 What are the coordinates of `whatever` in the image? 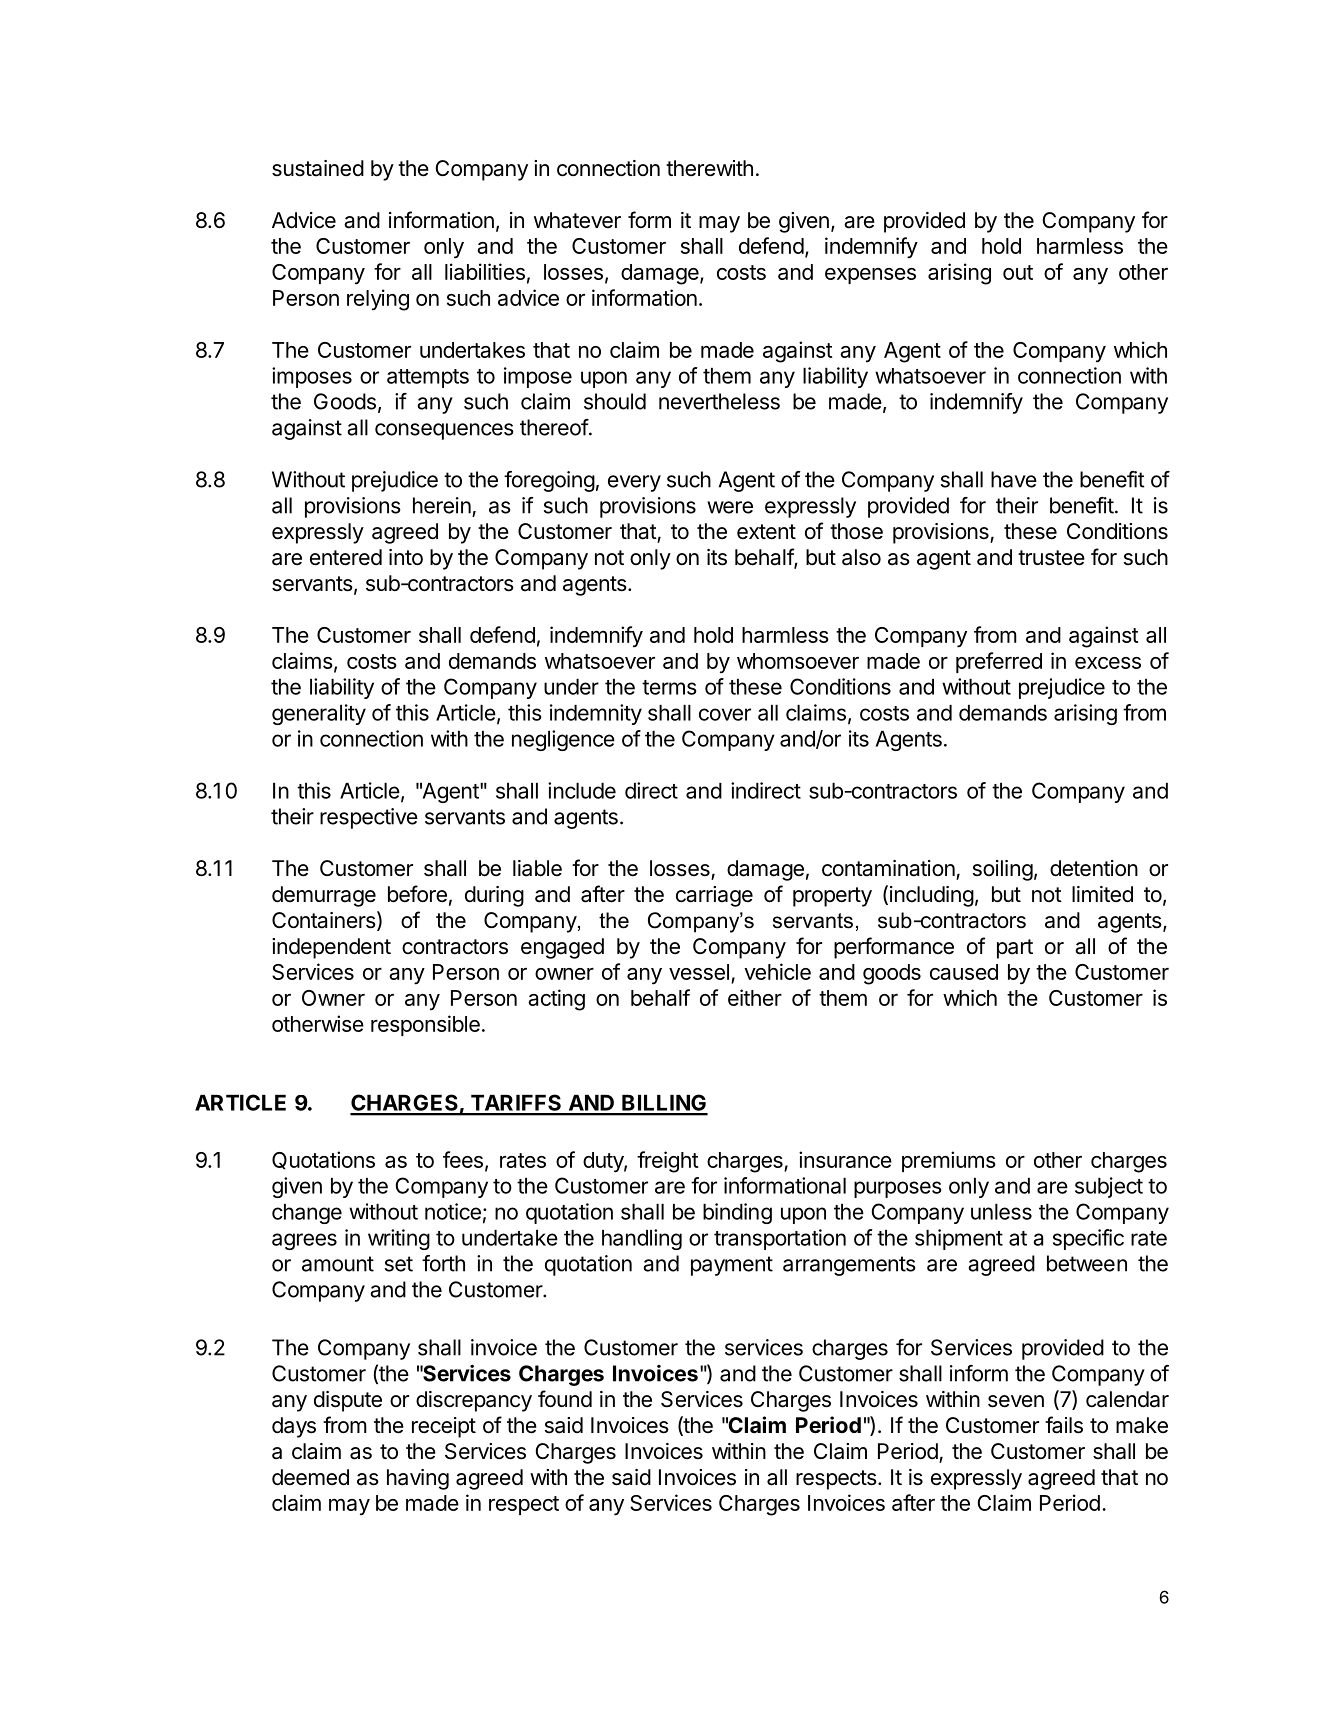 It's located at (577, 220).
